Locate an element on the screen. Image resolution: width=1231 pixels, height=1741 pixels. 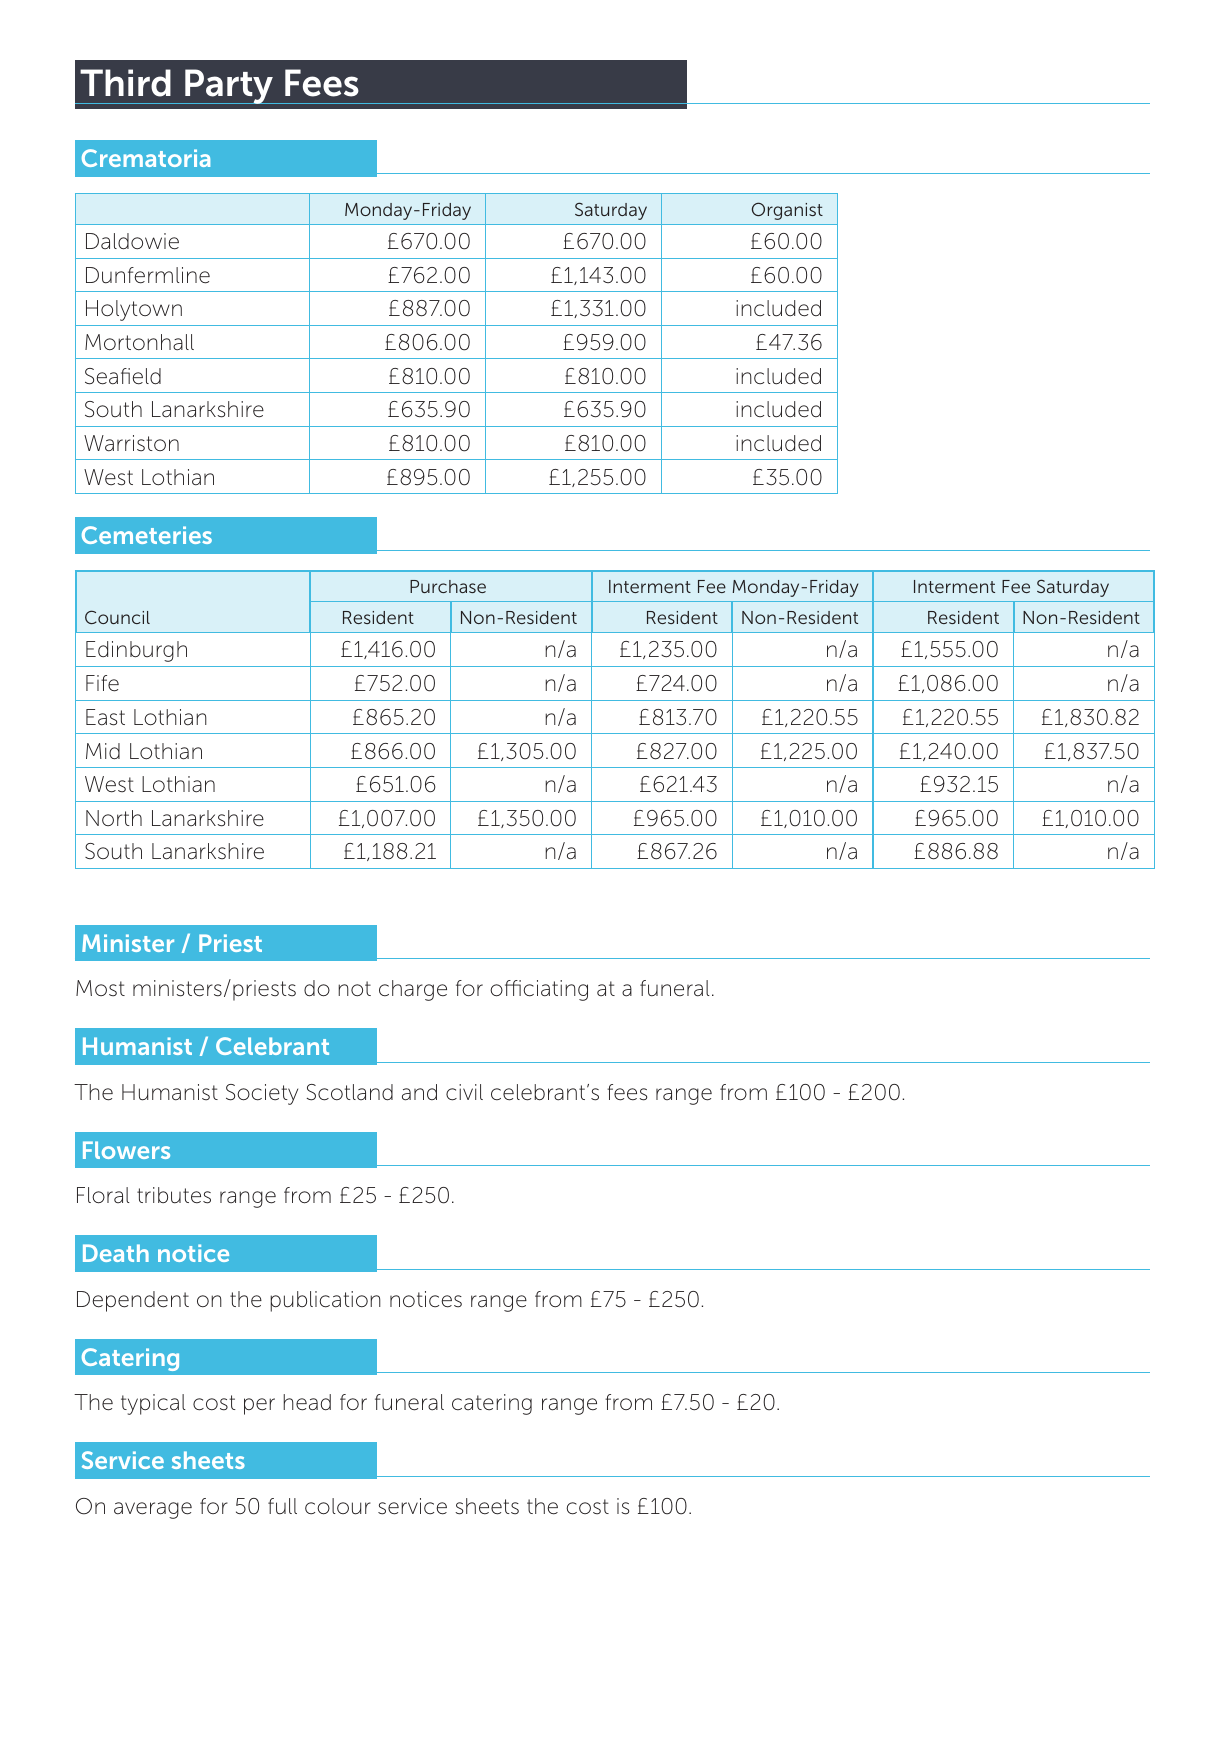
Party is located at coordinates (229, 86).
